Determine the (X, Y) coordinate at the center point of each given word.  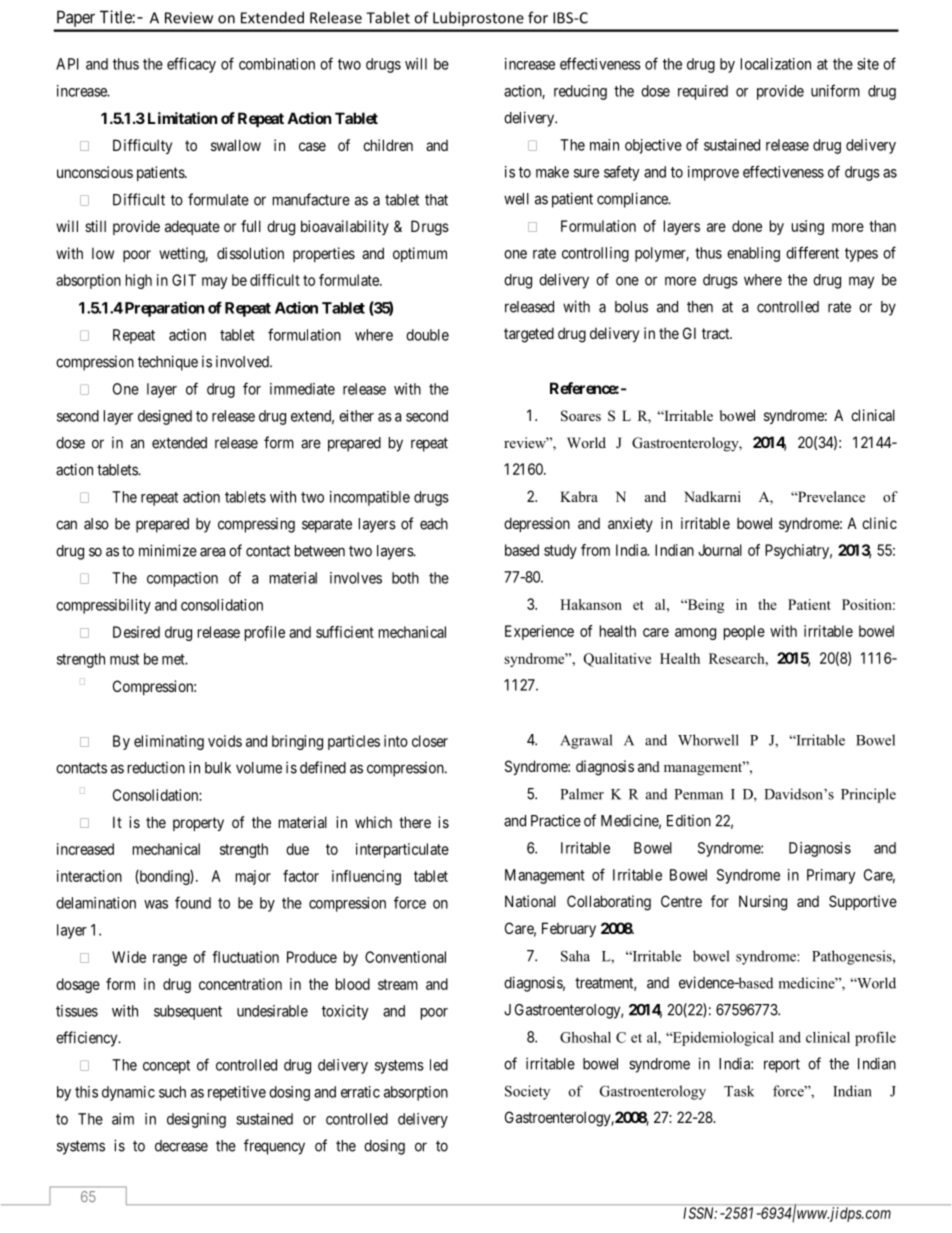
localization (776, 64)
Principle (868, 795)
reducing (580, 92)
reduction (156, 768)
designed (165, 417)
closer (430, 741)
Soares (581, 416)
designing (196, 1120)
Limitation (182, 118)
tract (717, 333)
